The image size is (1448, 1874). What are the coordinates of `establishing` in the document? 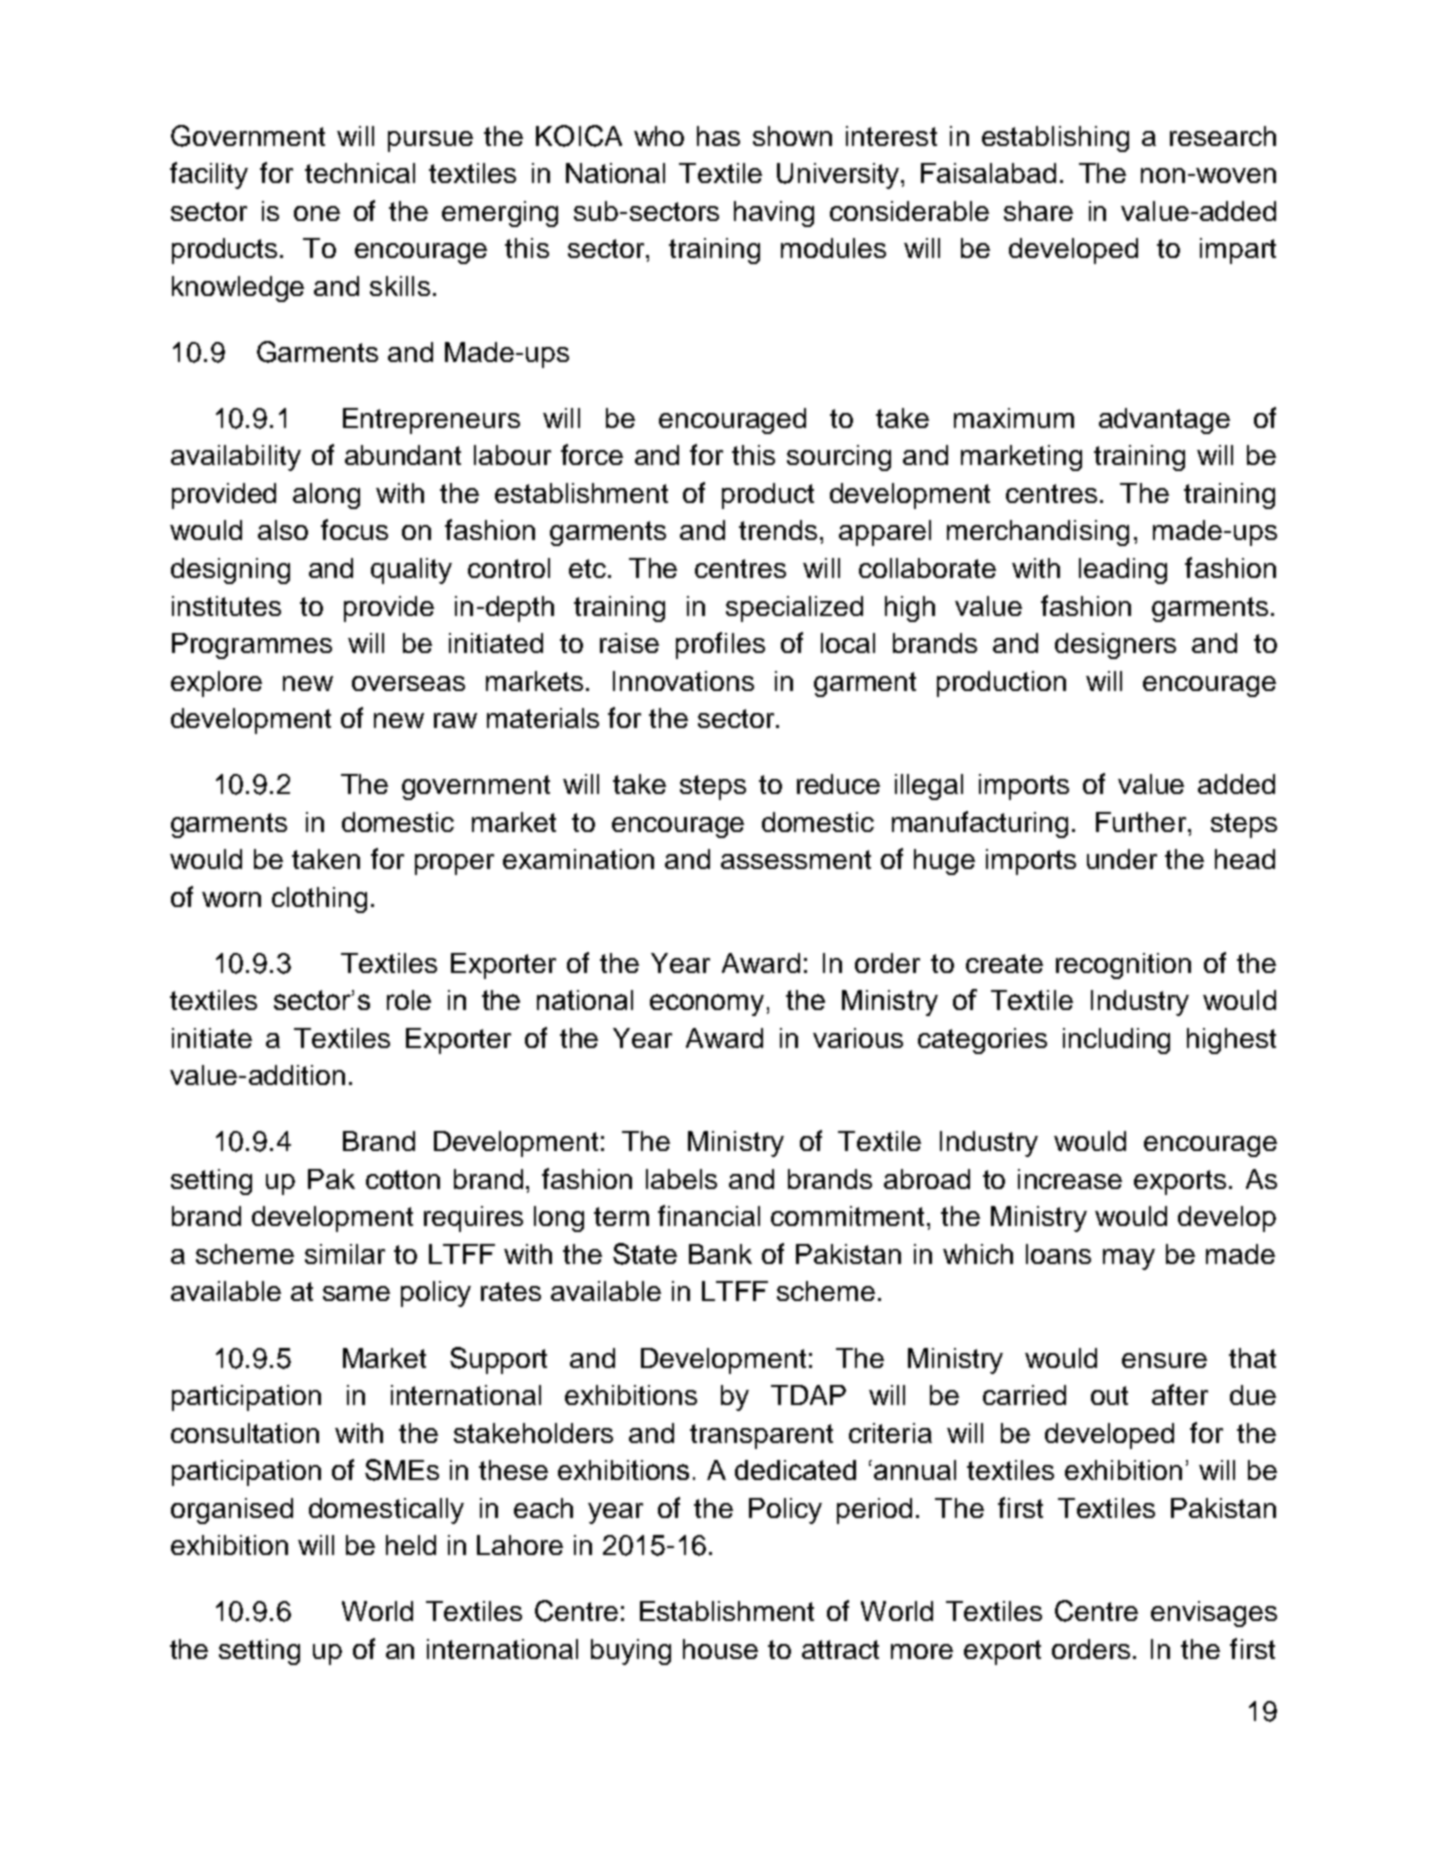 It's located at (1055, 139).
